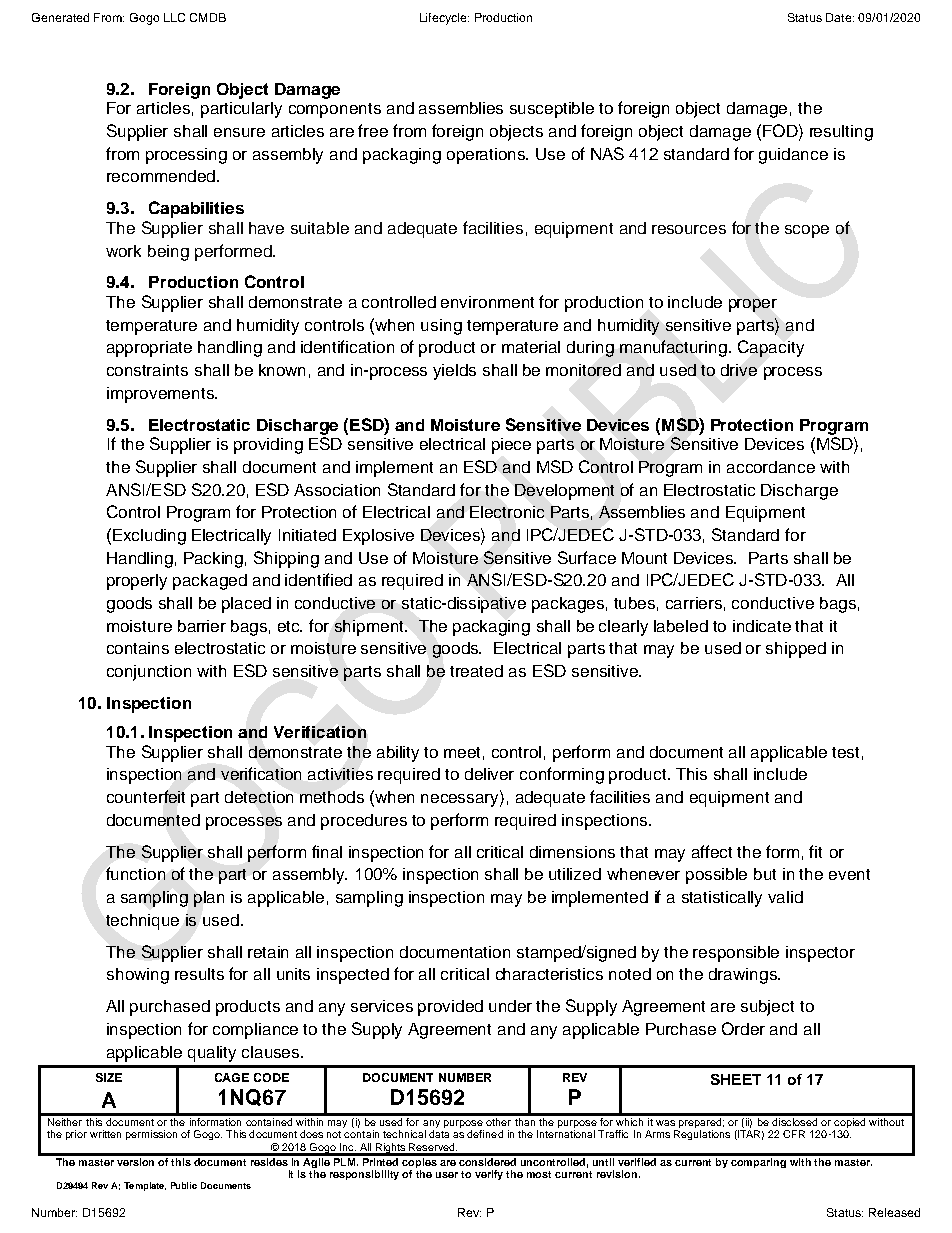 Image resolution: width=952 pixels, height=1233 pixels. What do you see at coordinates (489, 1175) in the page?
I see `verify` at bounding box center [489, 1175].
